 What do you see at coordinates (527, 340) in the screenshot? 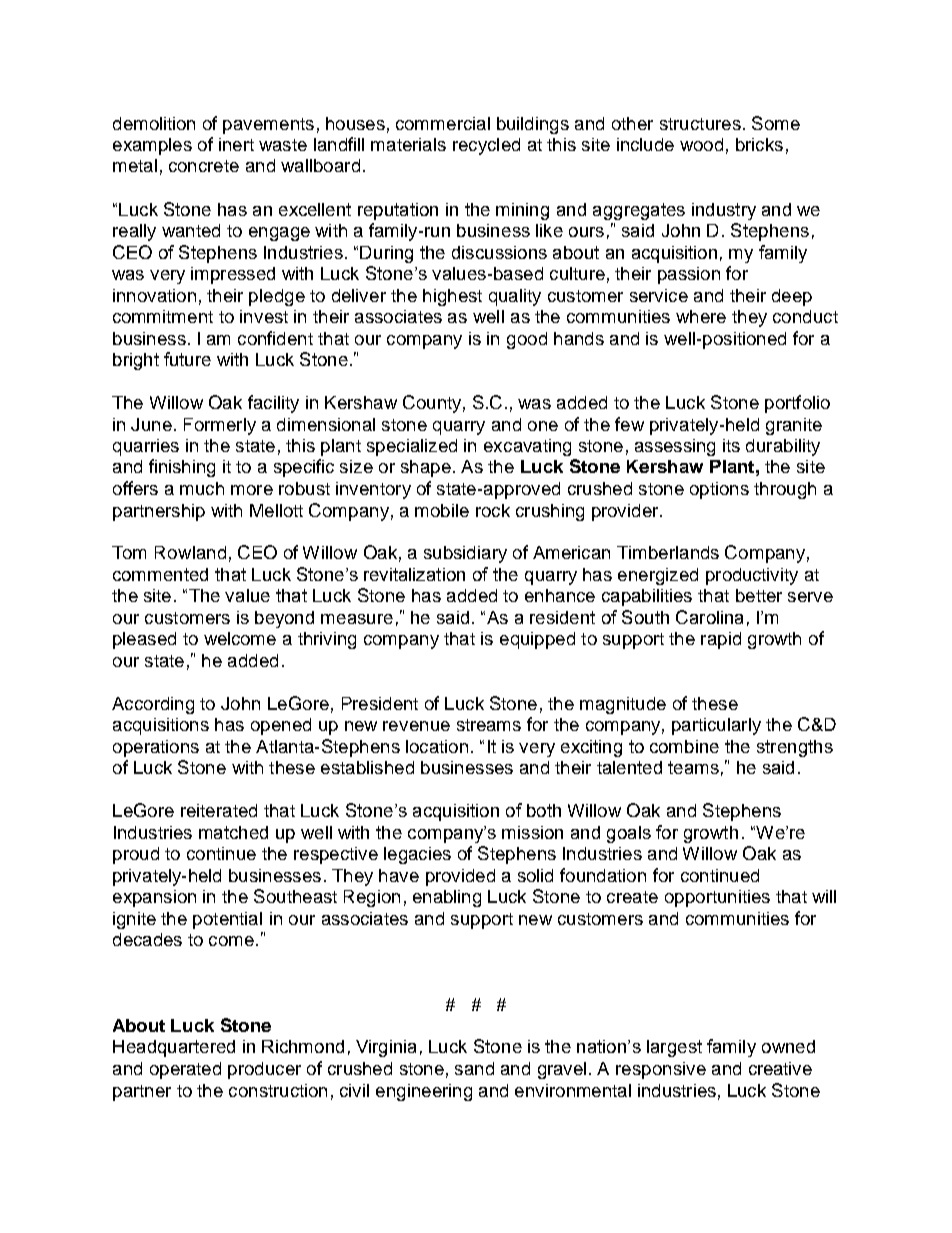
I see `good` at bounding box center [527, 340].
